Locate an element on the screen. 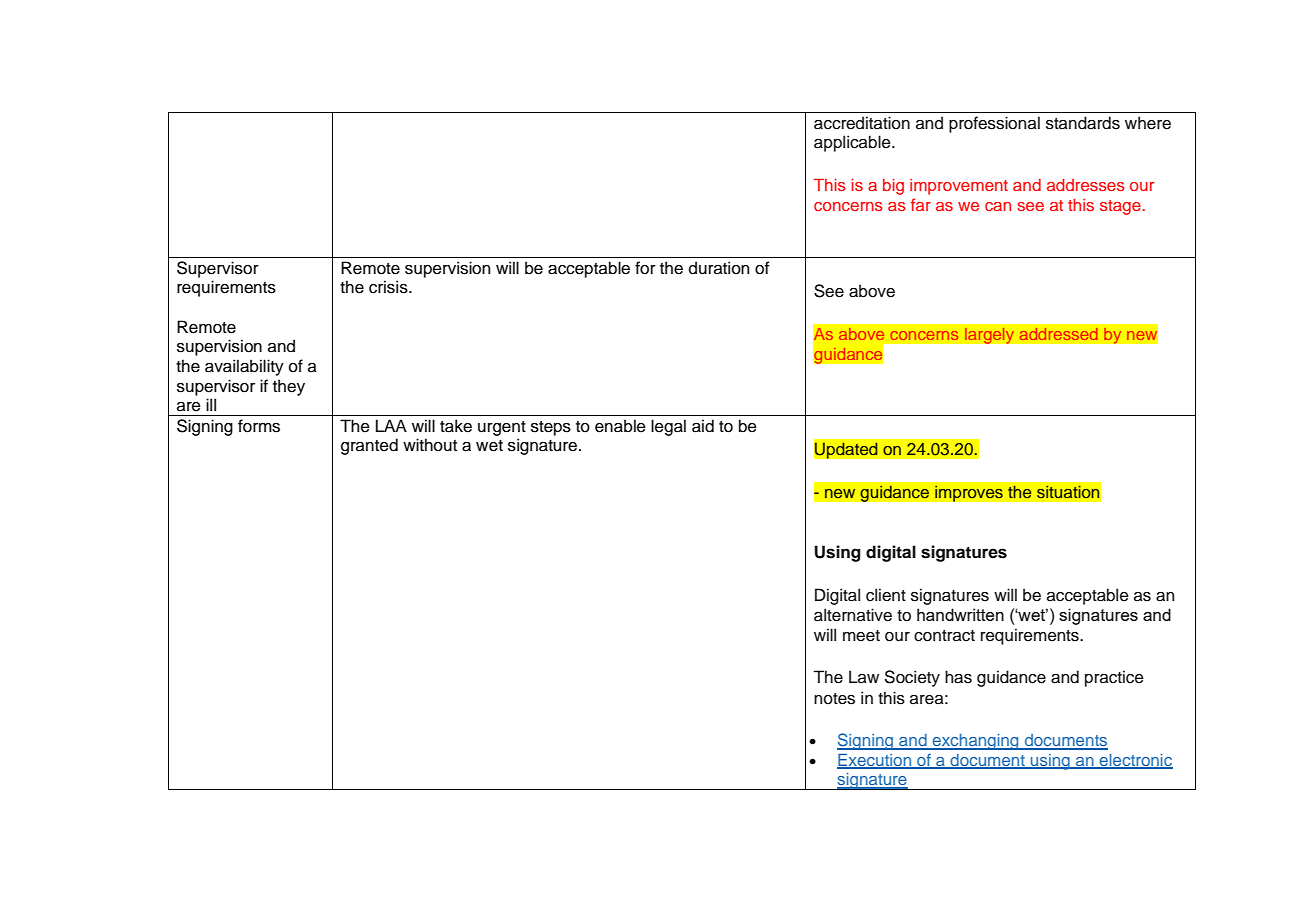  granted is located at coordinates (369, 446).
